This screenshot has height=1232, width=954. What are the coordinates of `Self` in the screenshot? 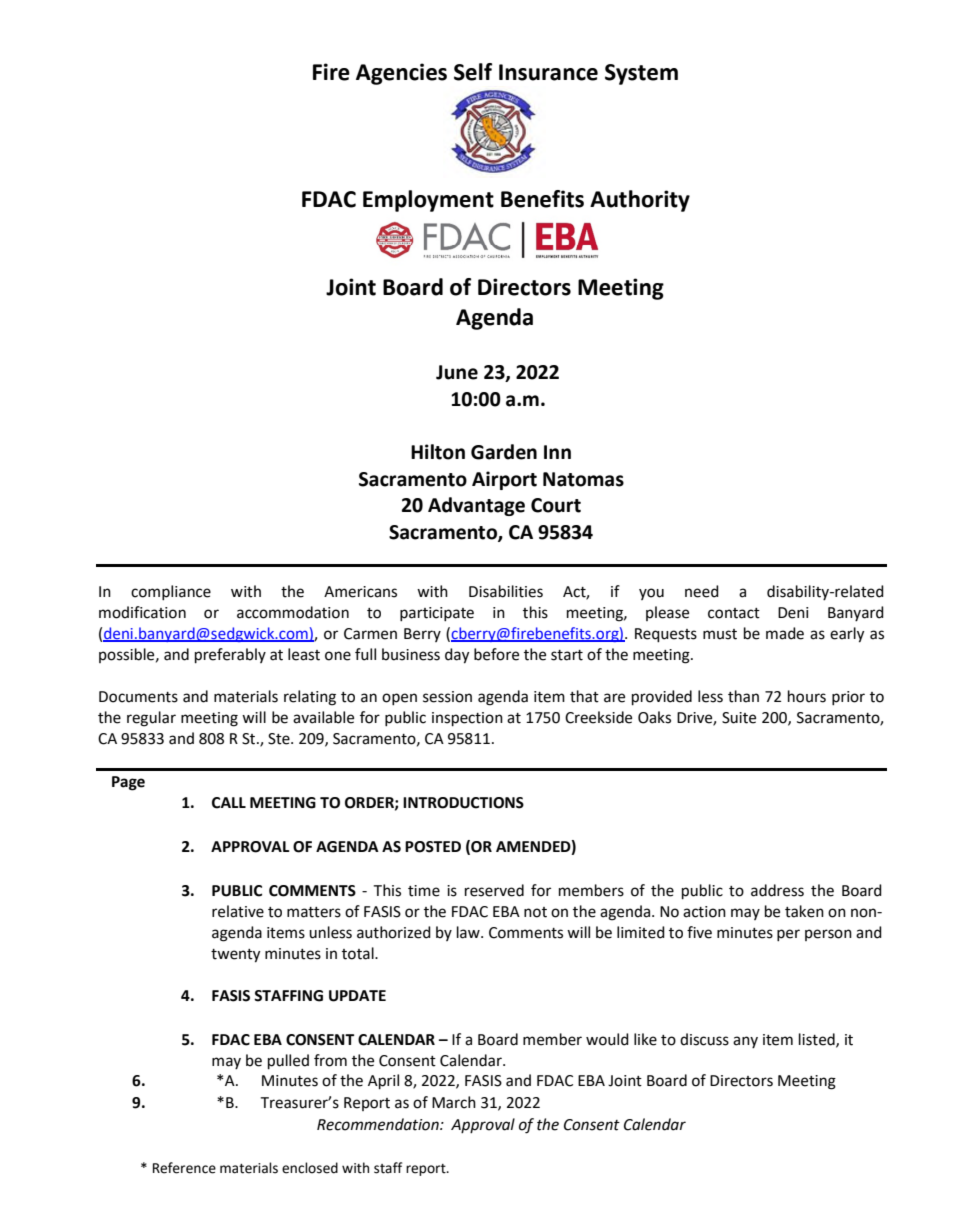 It's located at (473, 72).
